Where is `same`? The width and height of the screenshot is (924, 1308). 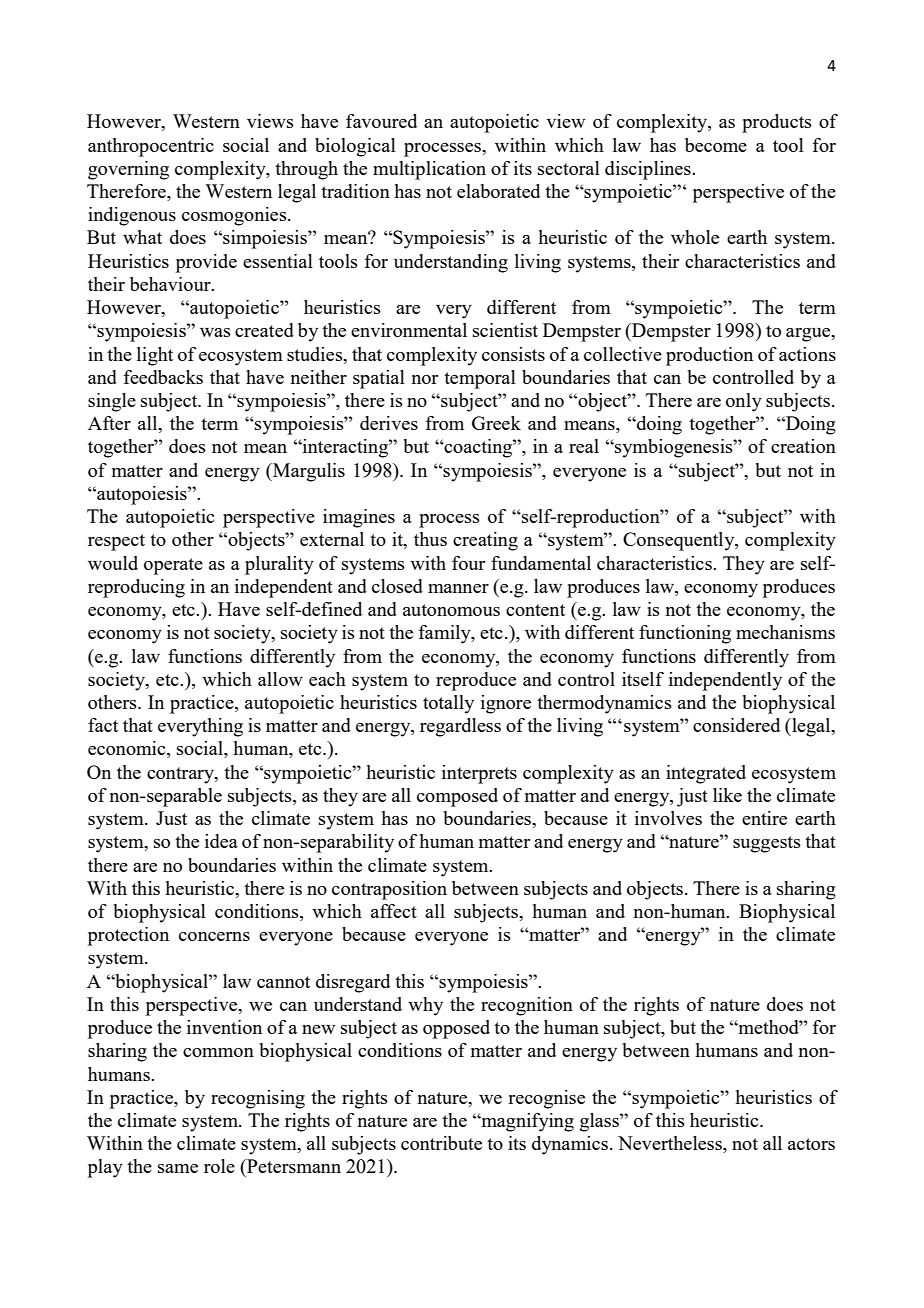
same is located at coordinates (178, 1168).
